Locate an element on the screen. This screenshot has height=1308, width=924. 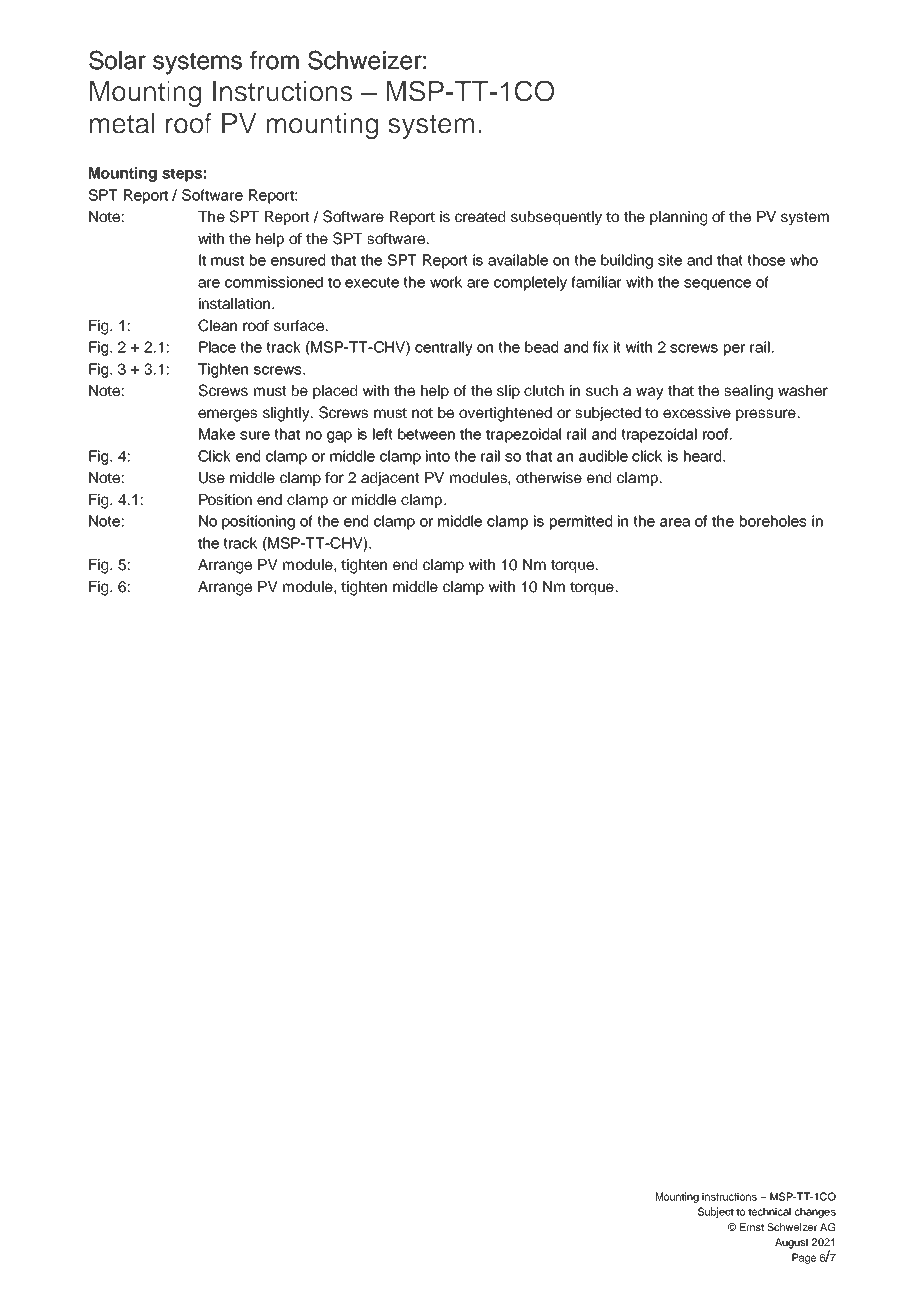
boreholes is located at coordinates (773, 521).
